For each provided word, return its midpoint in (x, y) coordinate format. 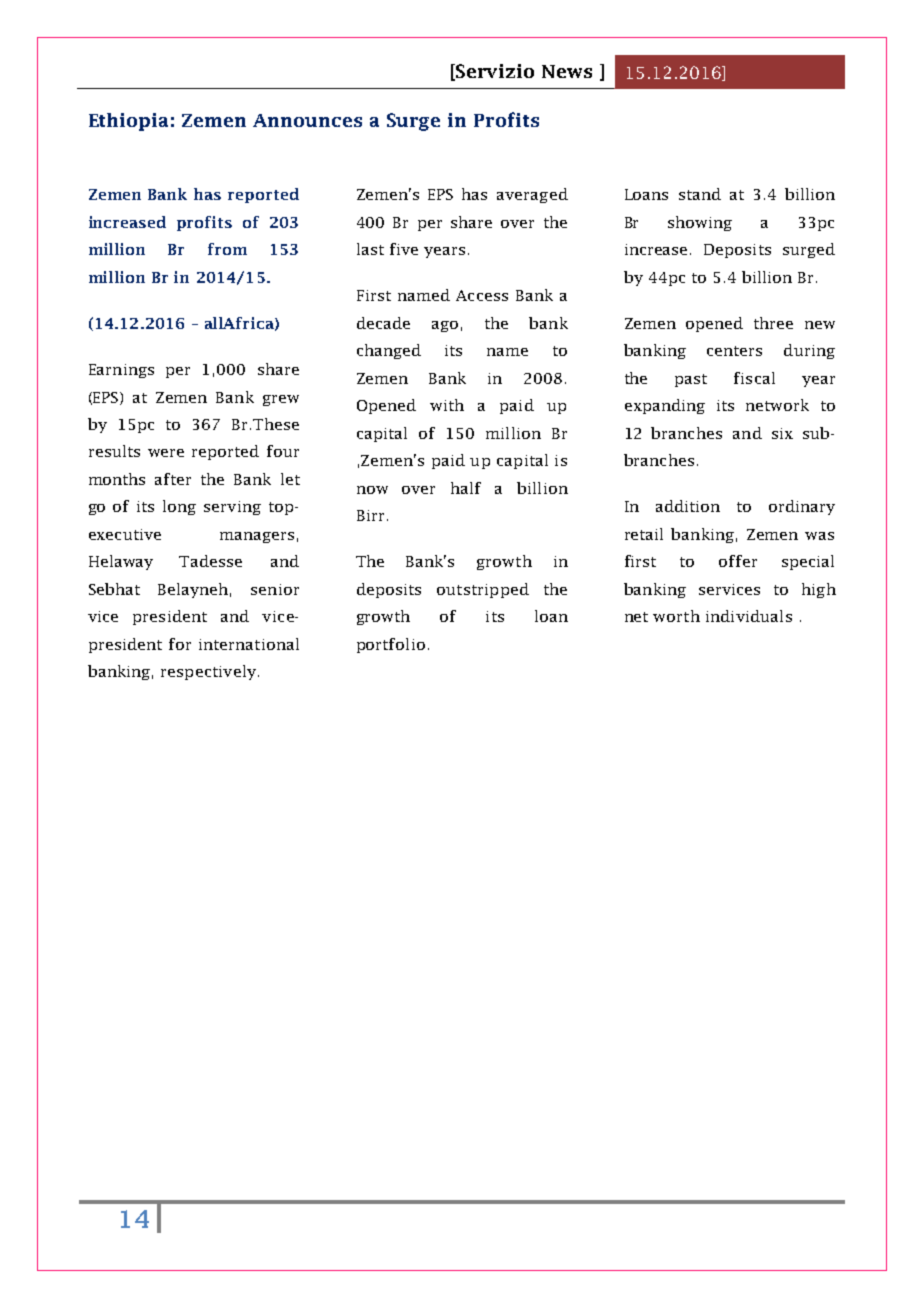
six (782, 433)
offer (738, 561)
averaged (532, 195)
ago (445, 326)
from (227, 249)
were (166, 453)
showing (700, 223)
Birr (370, 515)
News (567, 71)
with (447, 405)
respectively (208, 672)
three (773, 323)
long (179, 507)
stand (700, 194)
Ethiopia (128, 122)
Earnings (121, 371)
